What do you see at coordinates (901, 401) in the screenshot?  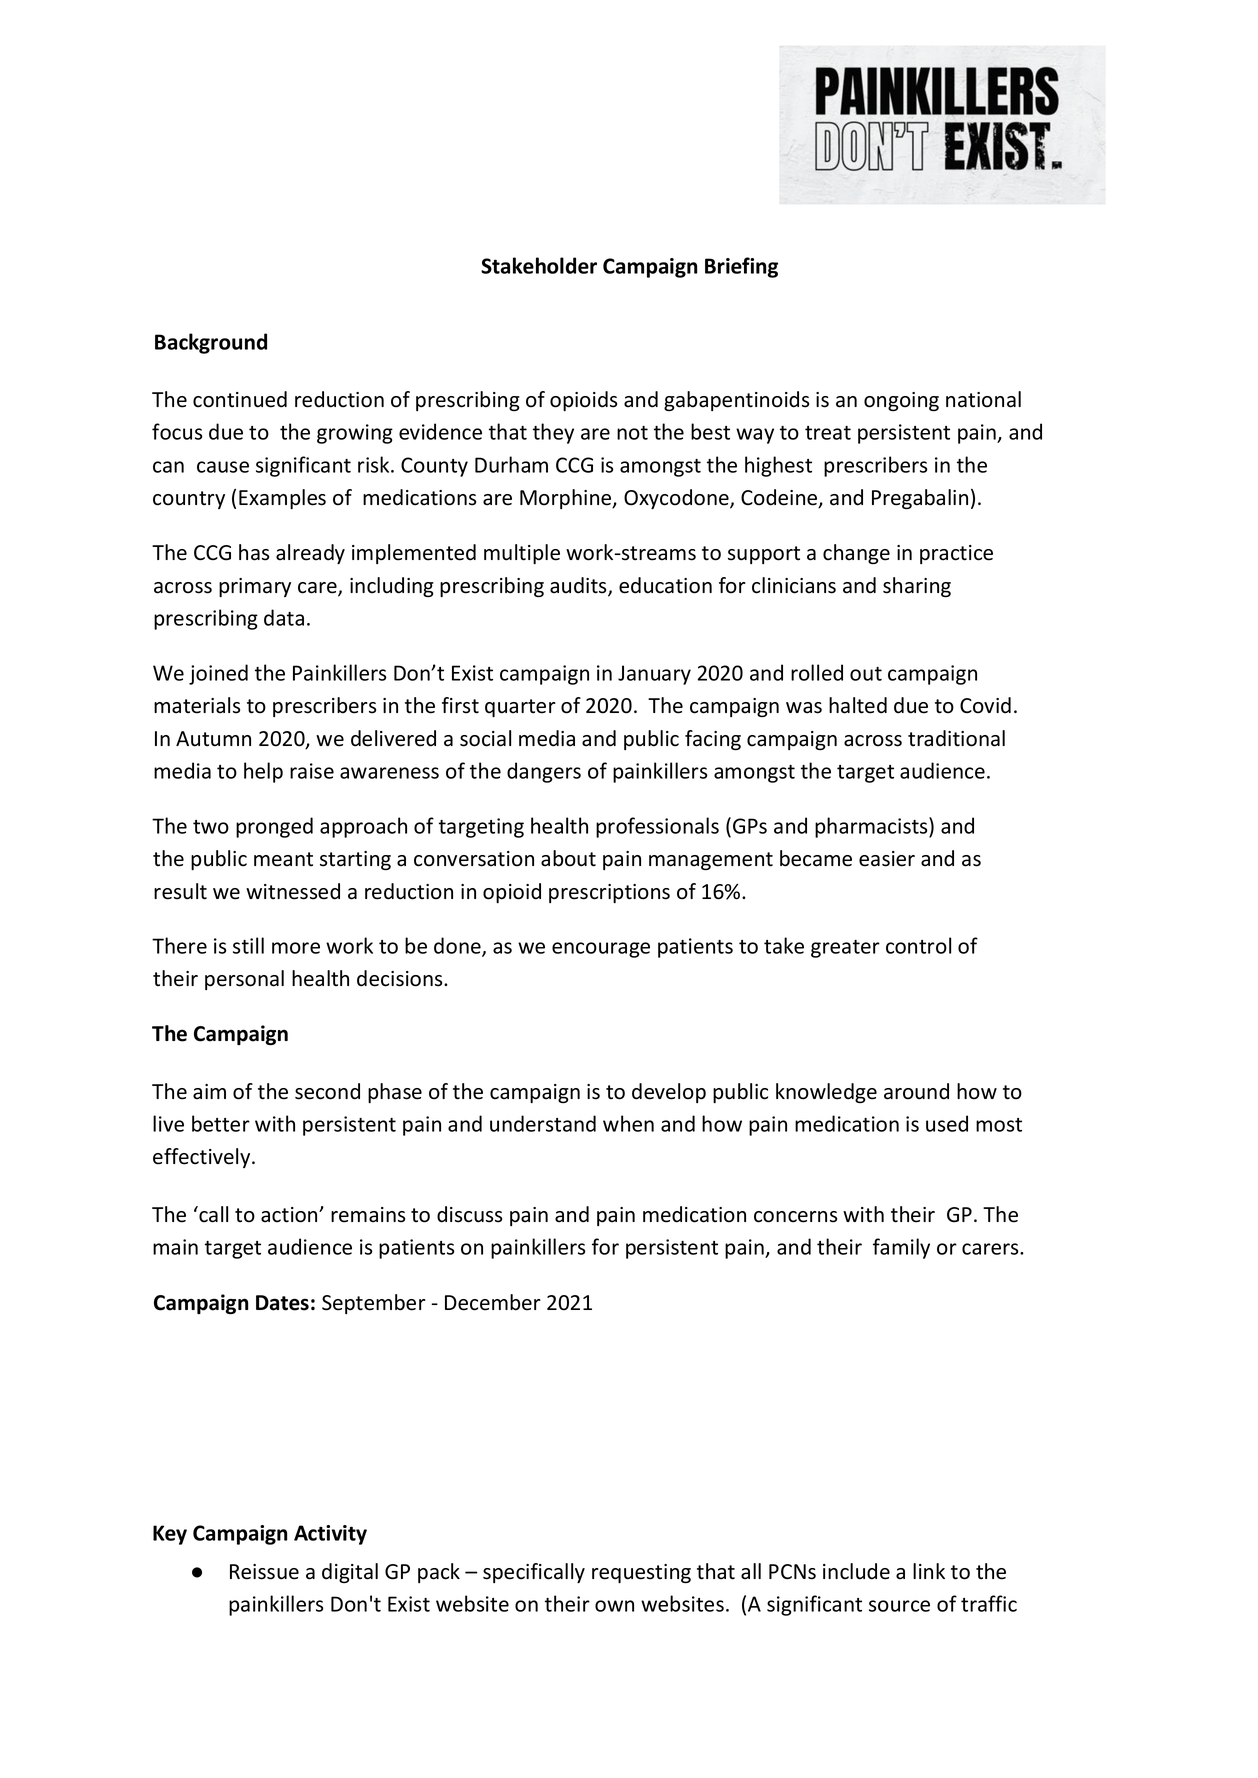 I see `ongoing` at bounding box center [901, 401].
